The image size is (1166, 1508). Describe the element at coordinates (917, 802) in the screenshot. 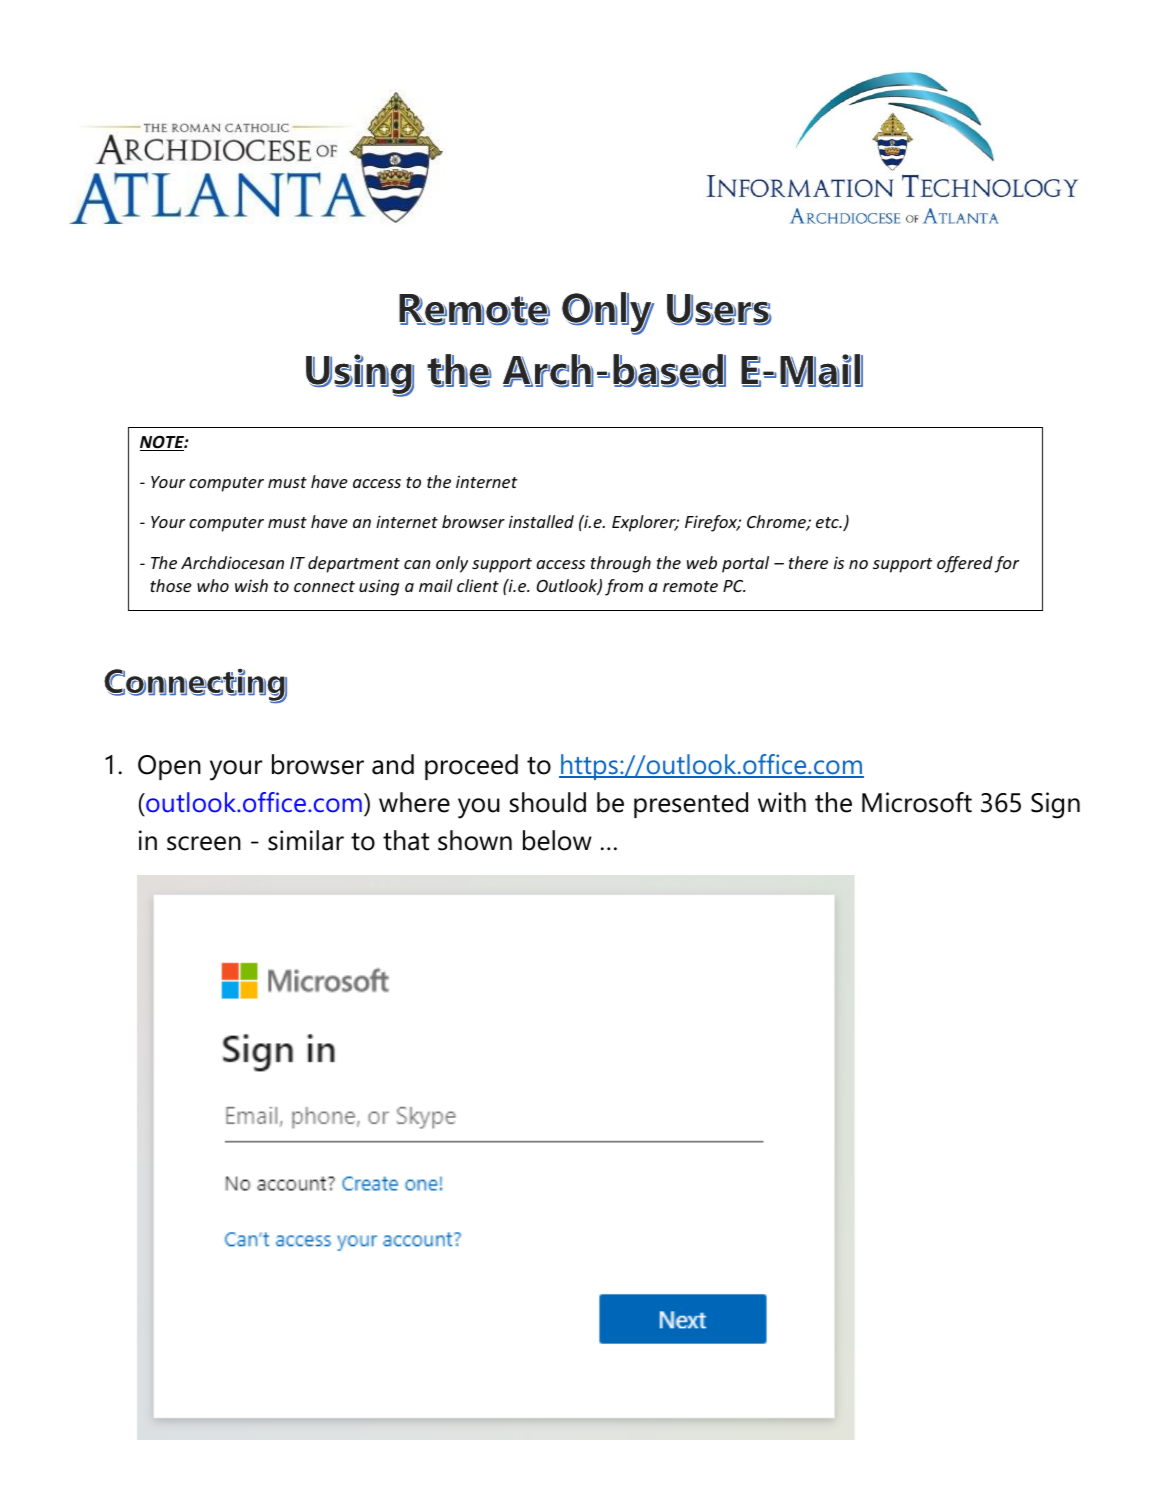

I see `Microsoft` at that location.
